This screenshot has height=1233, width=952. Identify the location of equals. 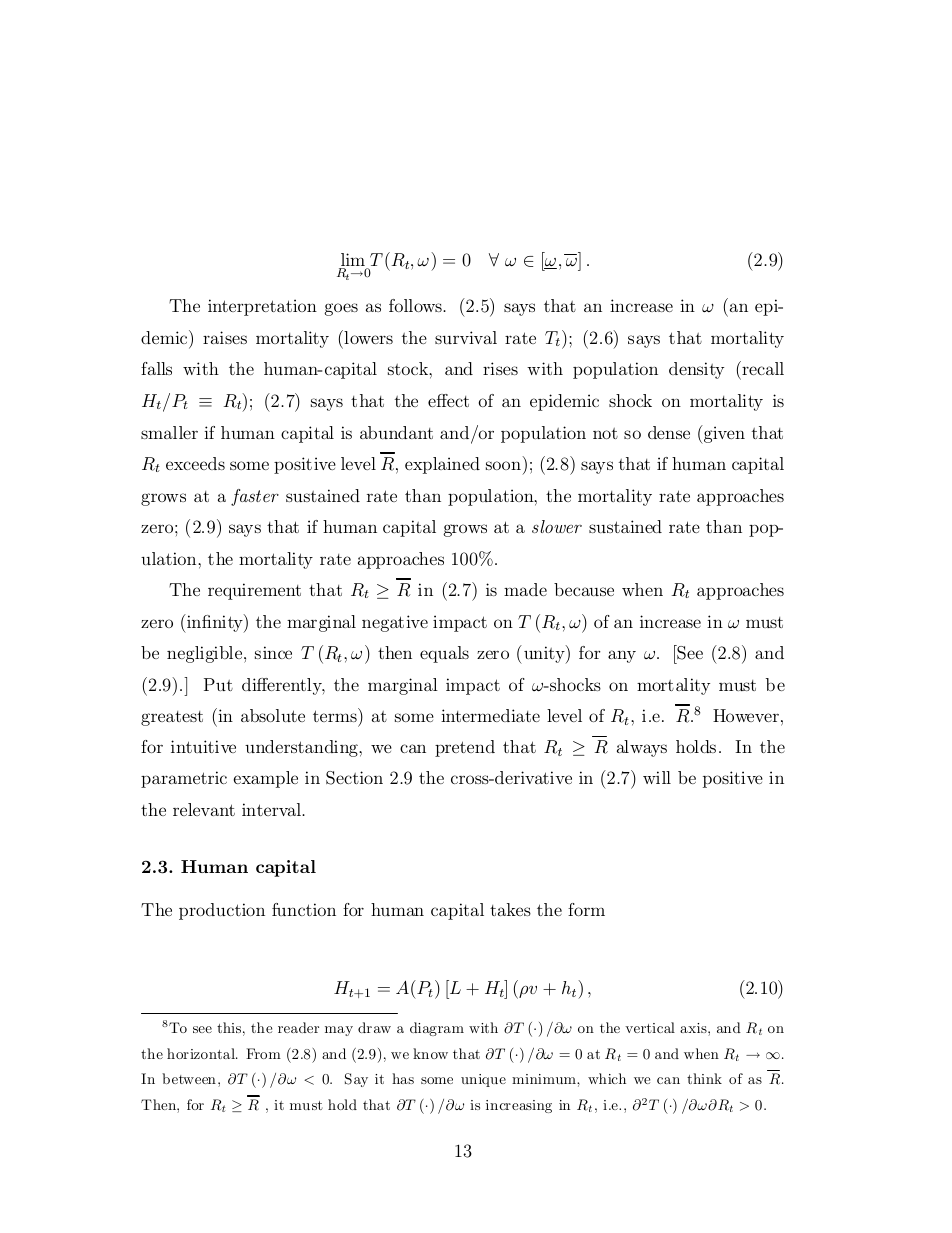
(444, 654).
